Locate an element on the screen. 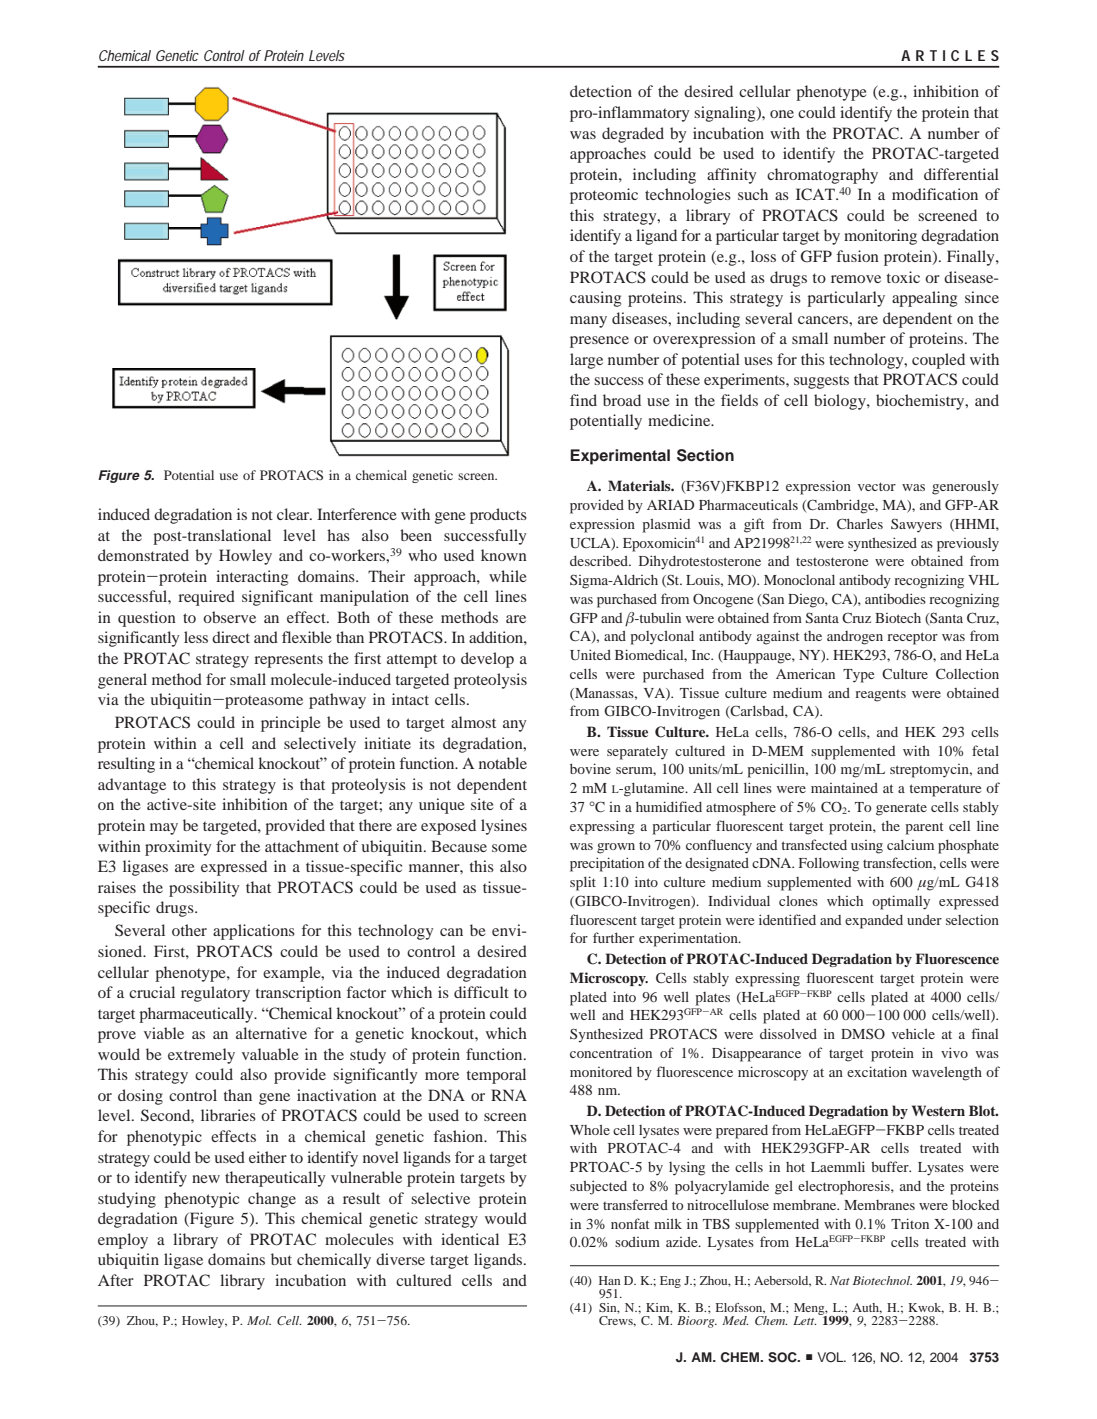  but is located at coordinates (281, 1259).
